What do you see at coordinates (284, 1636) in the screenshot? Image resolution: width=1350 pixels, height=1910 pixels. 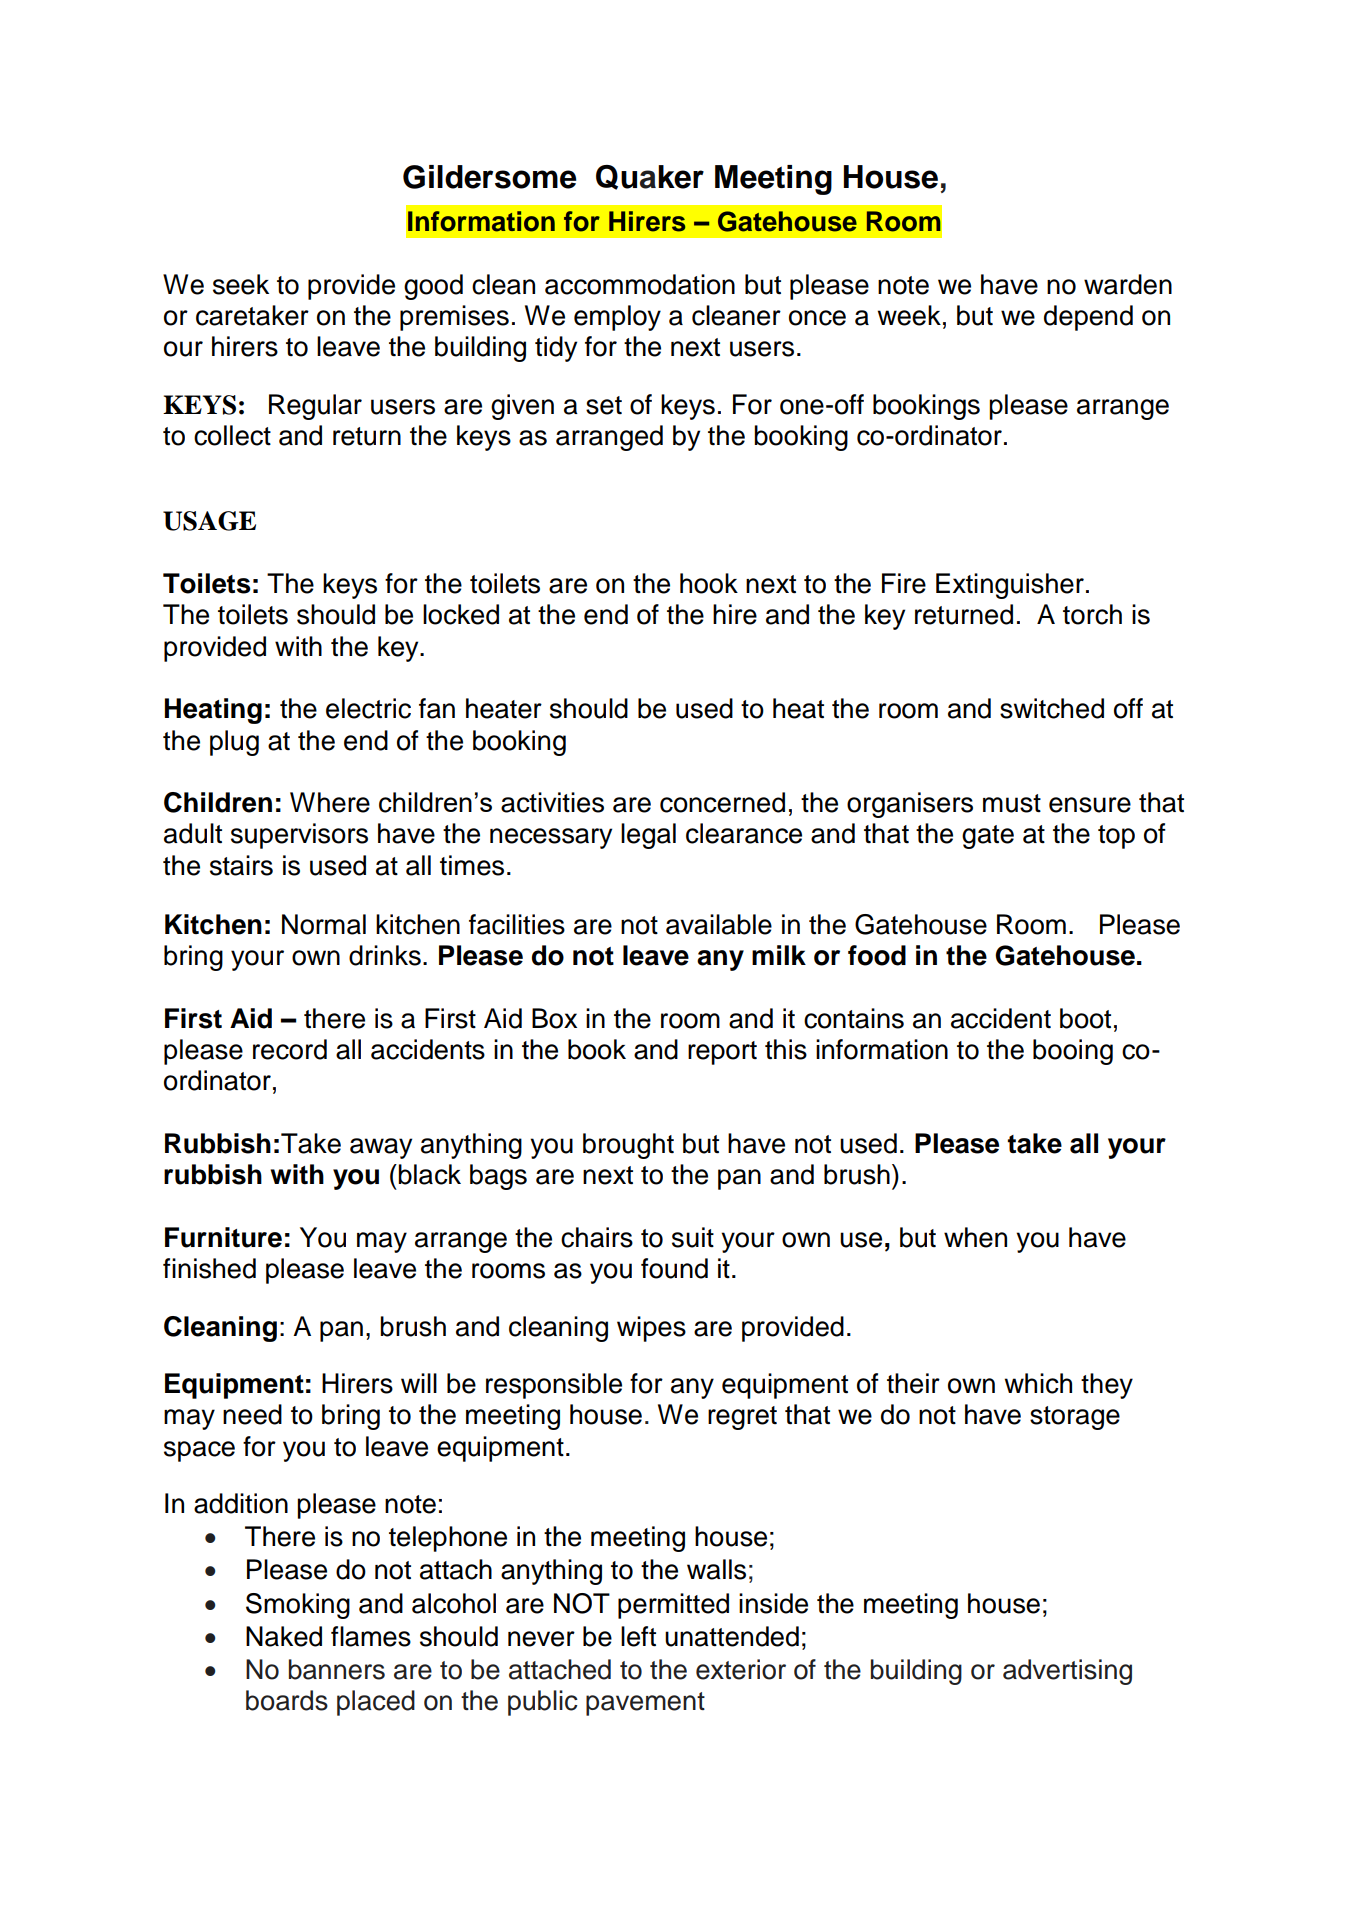 I see `Naked` at bounding box center [284, 1636].
